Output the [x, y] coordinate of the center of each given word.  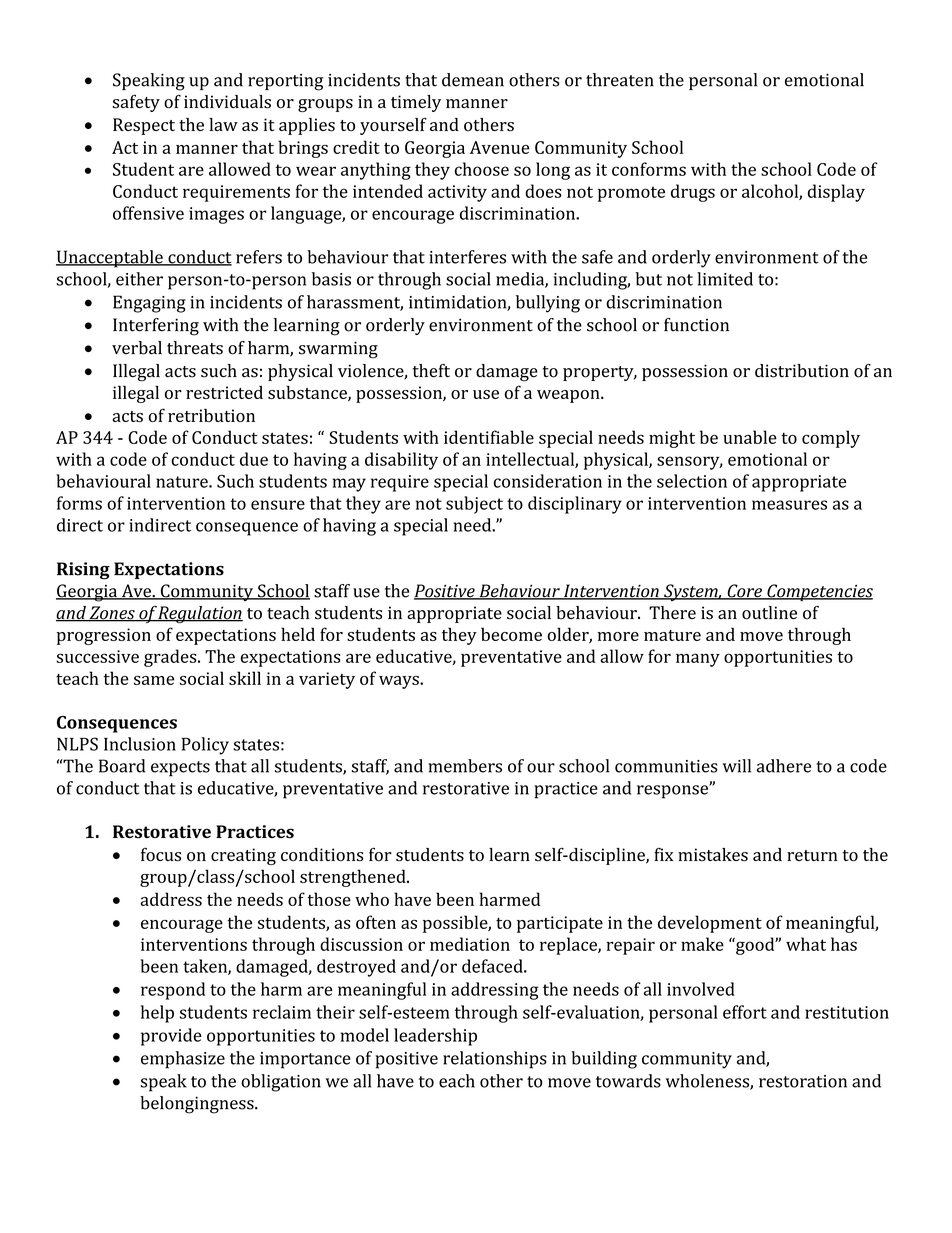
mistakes [713, 855]
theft [431, 371]
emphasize [183, 1060]
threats [195, 348]
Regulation [200, 615]
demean [473, 80]
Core [744, 592]
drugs [693, 193]
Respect [144, 126]
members [465, 766]
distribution [802, 371]
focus [161, 854]
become [511, 634]
